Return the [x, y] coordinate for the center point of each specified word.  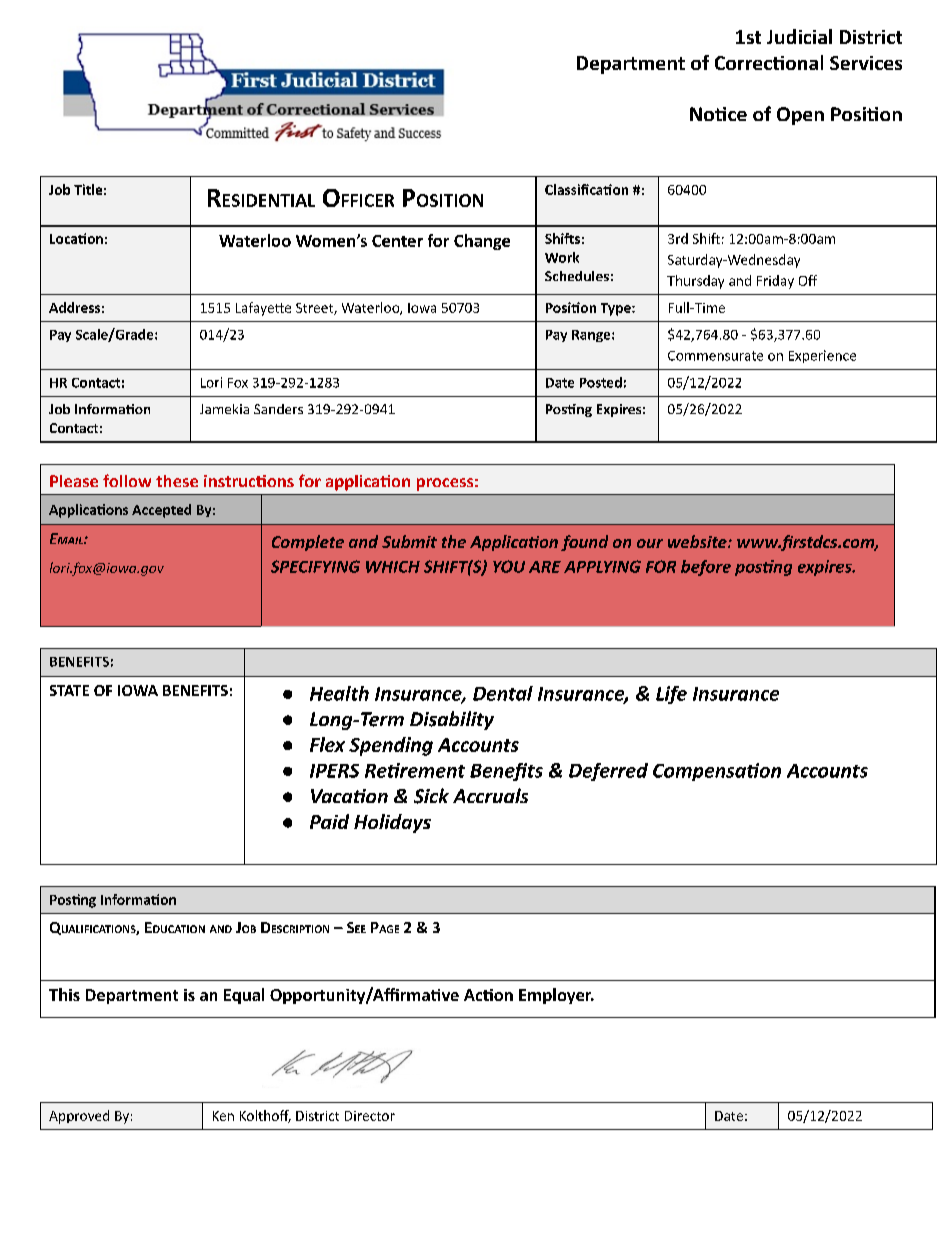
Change [482, 242]
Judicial [799, 36]
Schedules [577, 276]
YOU [509, 566]
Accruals [490, 795]
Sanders [278, 409]
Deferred [608, 772]
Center [397, 241]
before [706, 568]
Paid [329, 821]
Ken [223, 1116]
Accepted [161, 511]
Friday [775, 282]
